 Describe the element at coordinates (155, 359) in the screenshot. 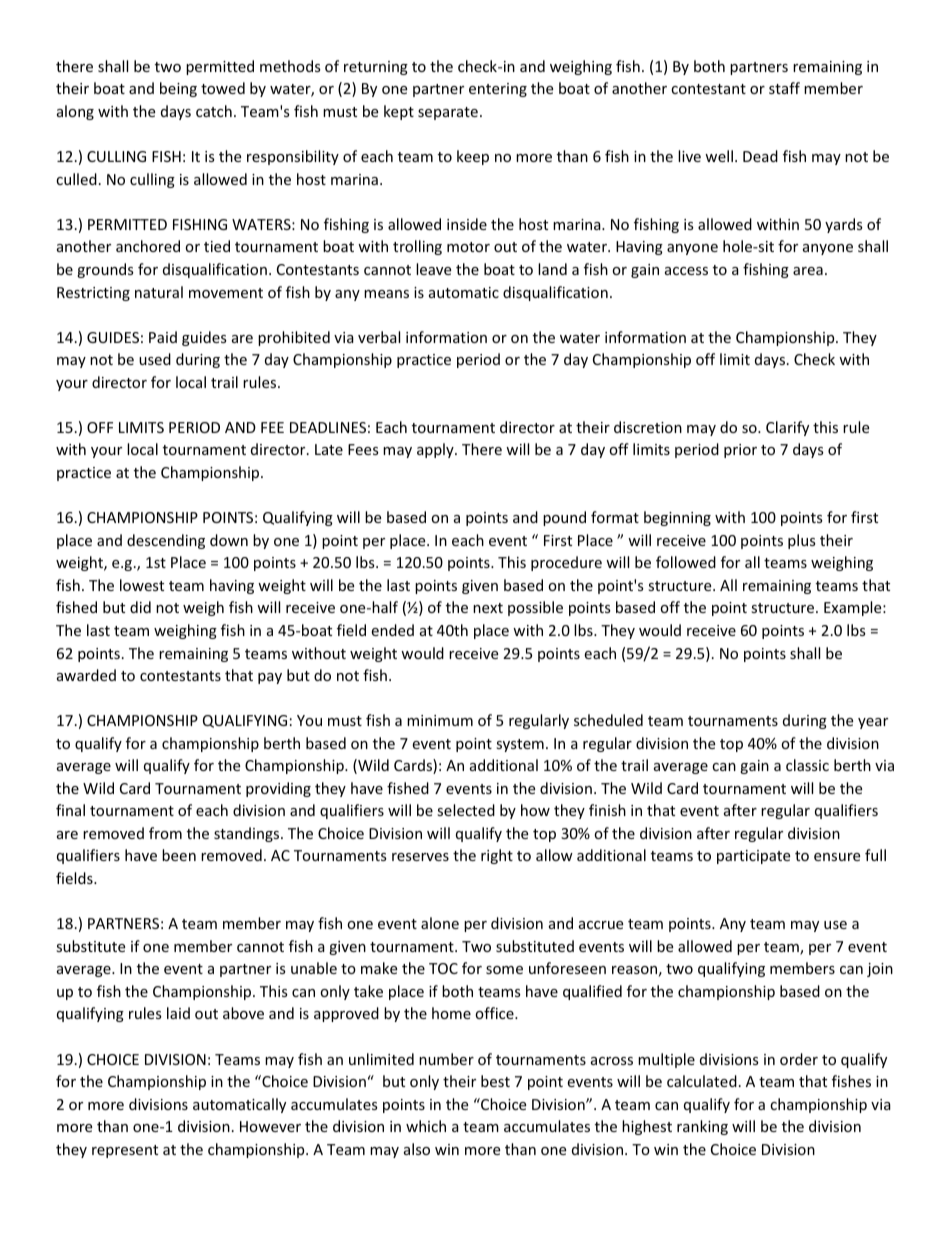

I see `used` at that location.
